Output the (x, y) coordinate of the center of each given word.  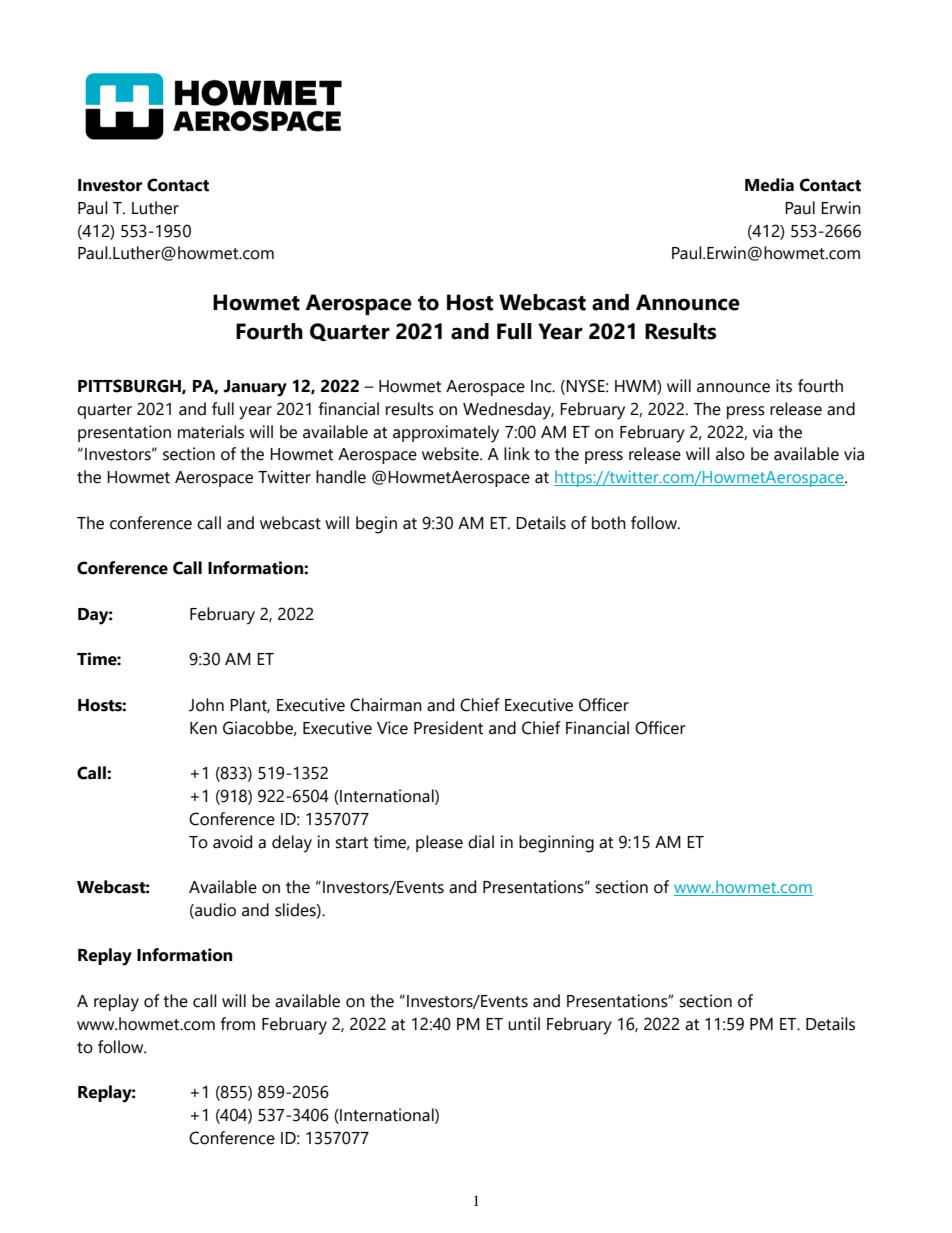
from (237, 1024)
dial (481, 842)
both (609, 523)
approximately (446, 434)
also (730, 454)
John (206, 705)
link (517, 453)
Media (769, 185)
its (784, 386)
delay (292, 844)
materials (211, 432)
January (255, 388)
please (439, 843)
